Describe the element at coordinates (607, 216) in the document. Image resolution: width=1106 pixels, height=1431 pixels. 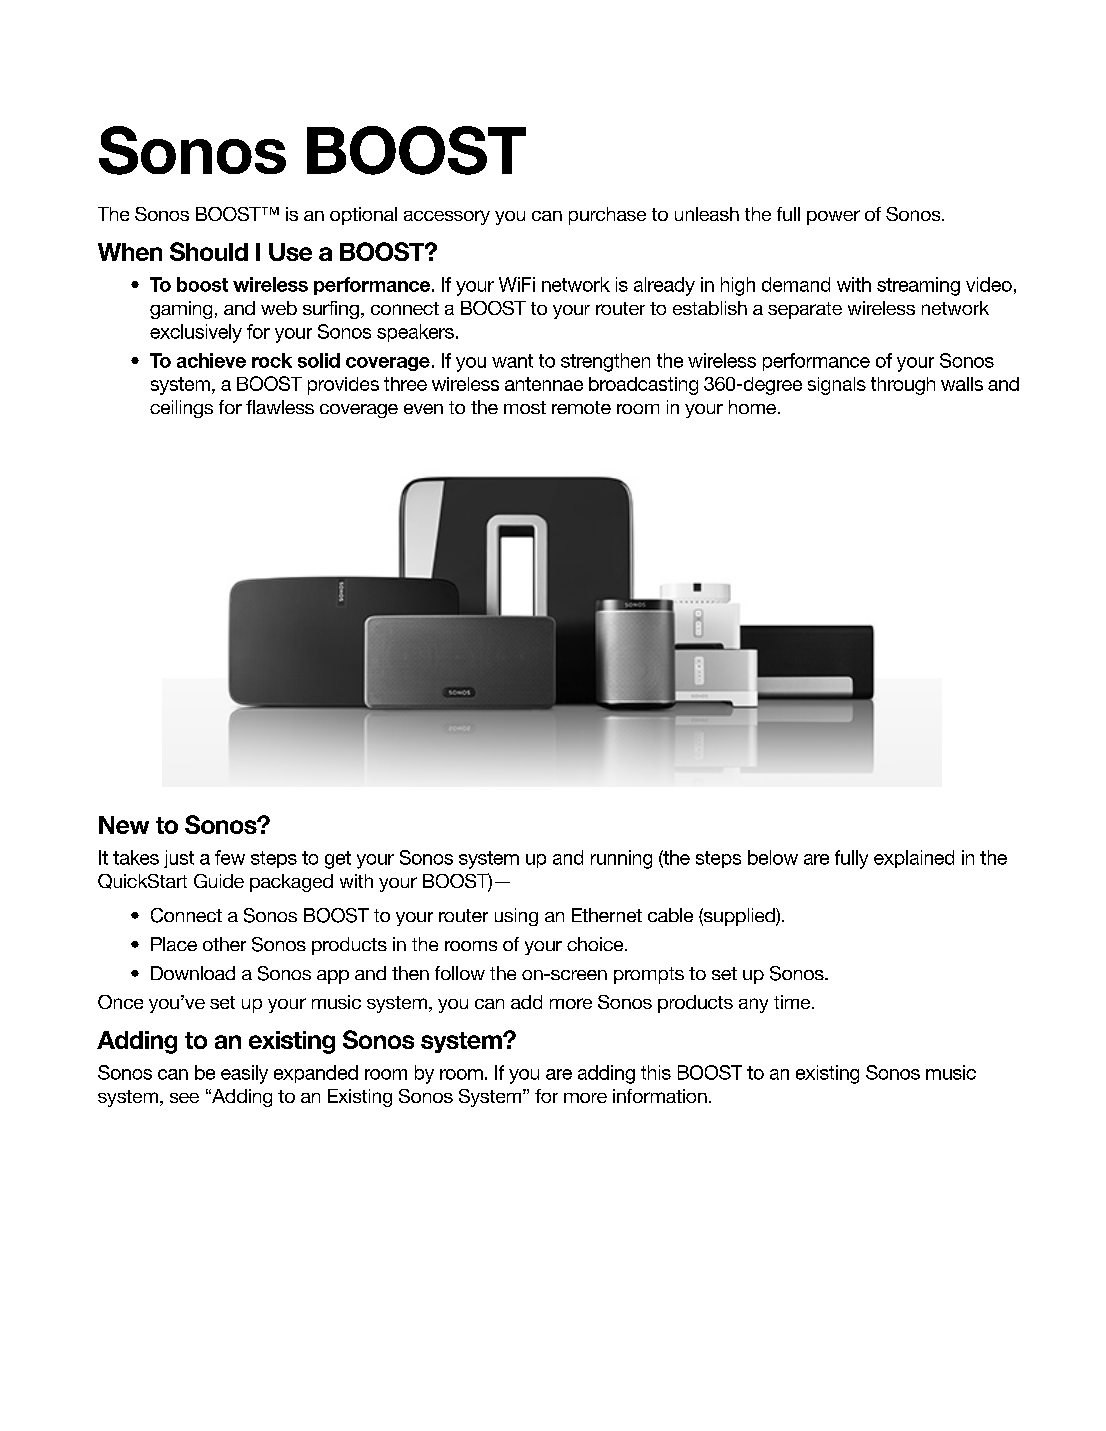
I see `purchase` at that location.
